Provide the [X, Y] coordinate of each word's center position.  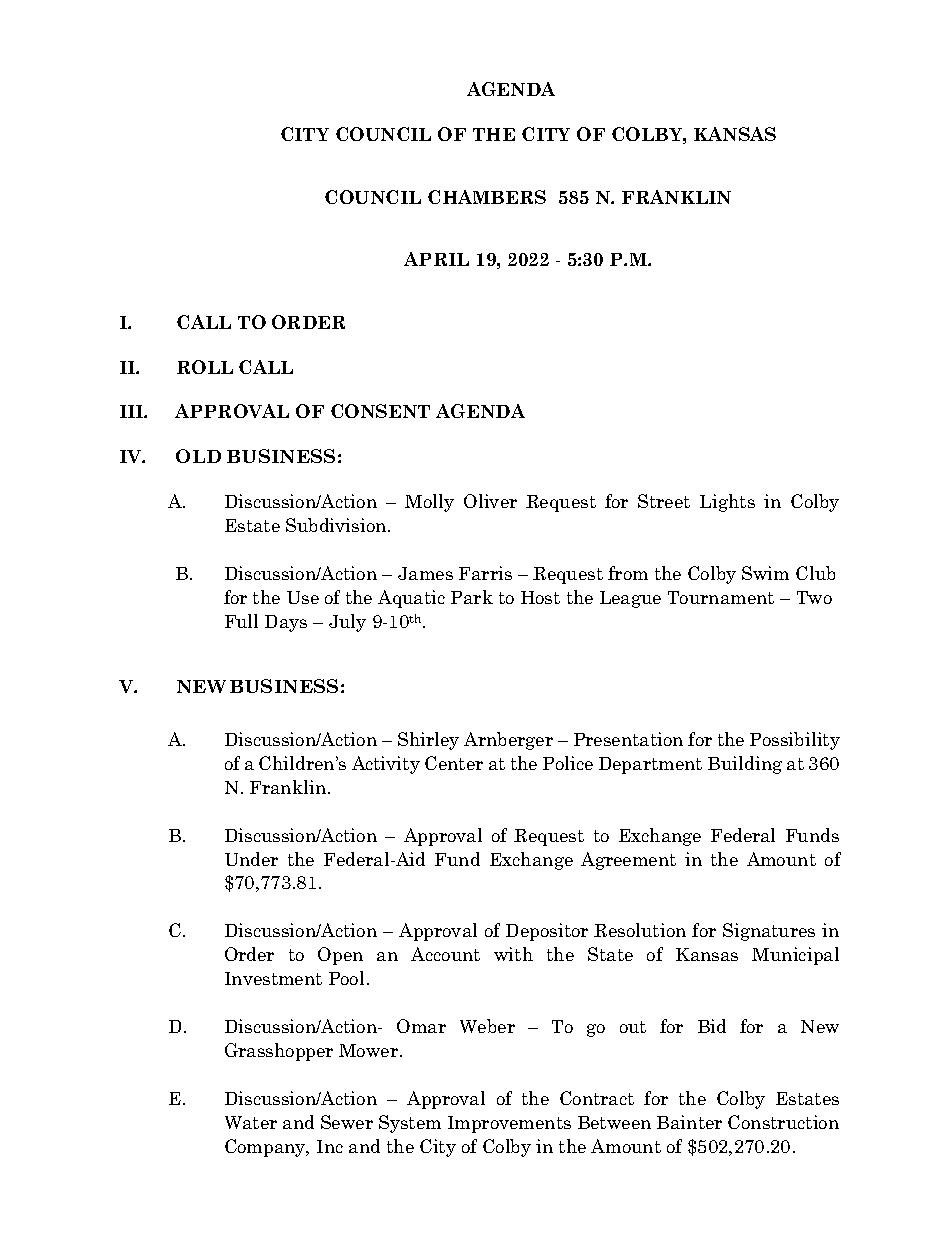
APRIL [436, 259]
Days [286, 623]
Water [251, 1122]
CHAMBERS [487, 197]
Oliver [490, 501]
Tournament [721, 597]
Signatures [769, 932]
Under [251, 859]
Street [664, 501]
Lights [727, 503]
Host [540, 597]
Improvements [509, 1124]
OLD [198, 456]
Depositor [547, 932]
